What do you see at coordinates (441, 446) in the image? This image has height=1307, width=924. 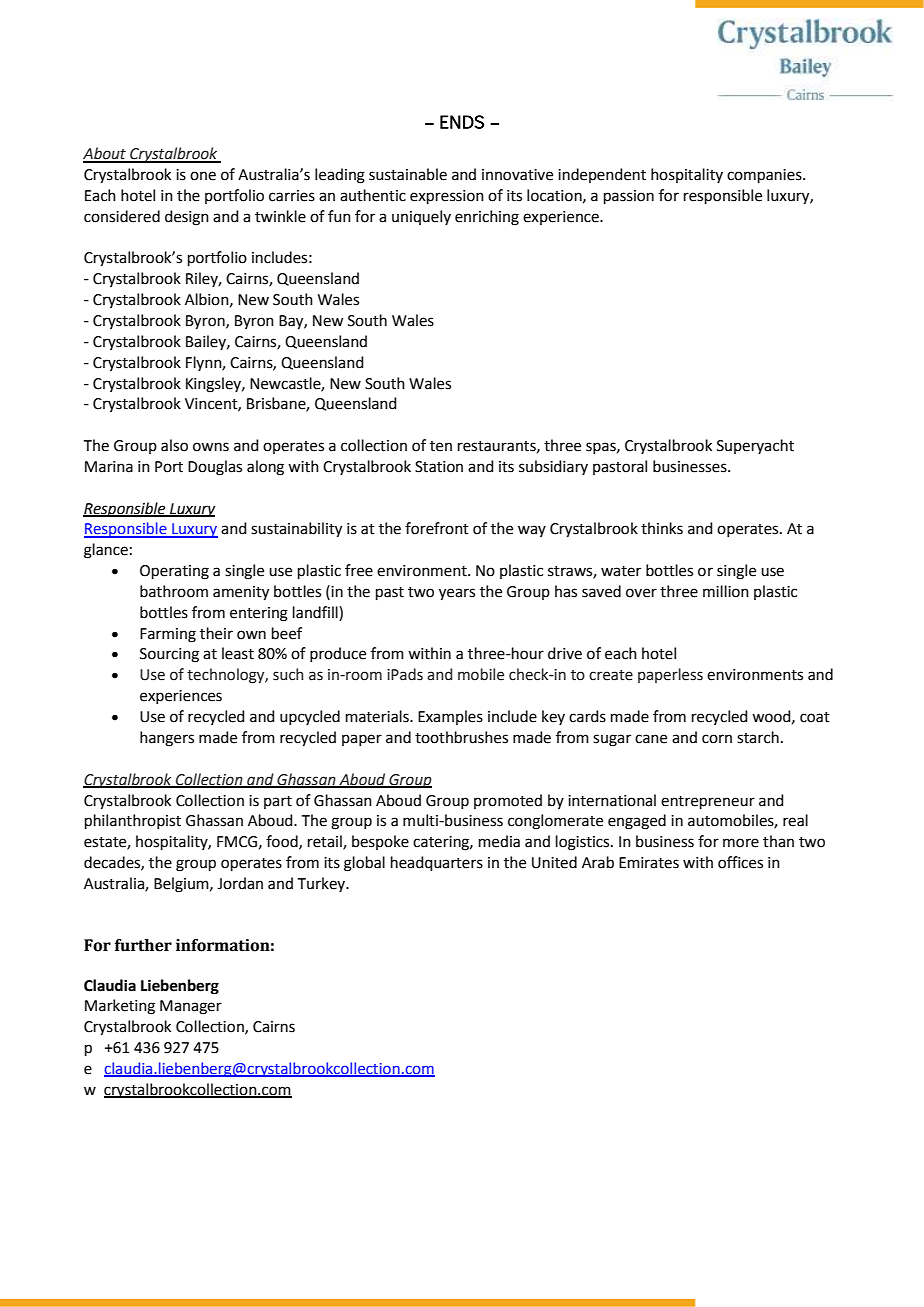 I see `ten` at bounding box center [441, 446].
